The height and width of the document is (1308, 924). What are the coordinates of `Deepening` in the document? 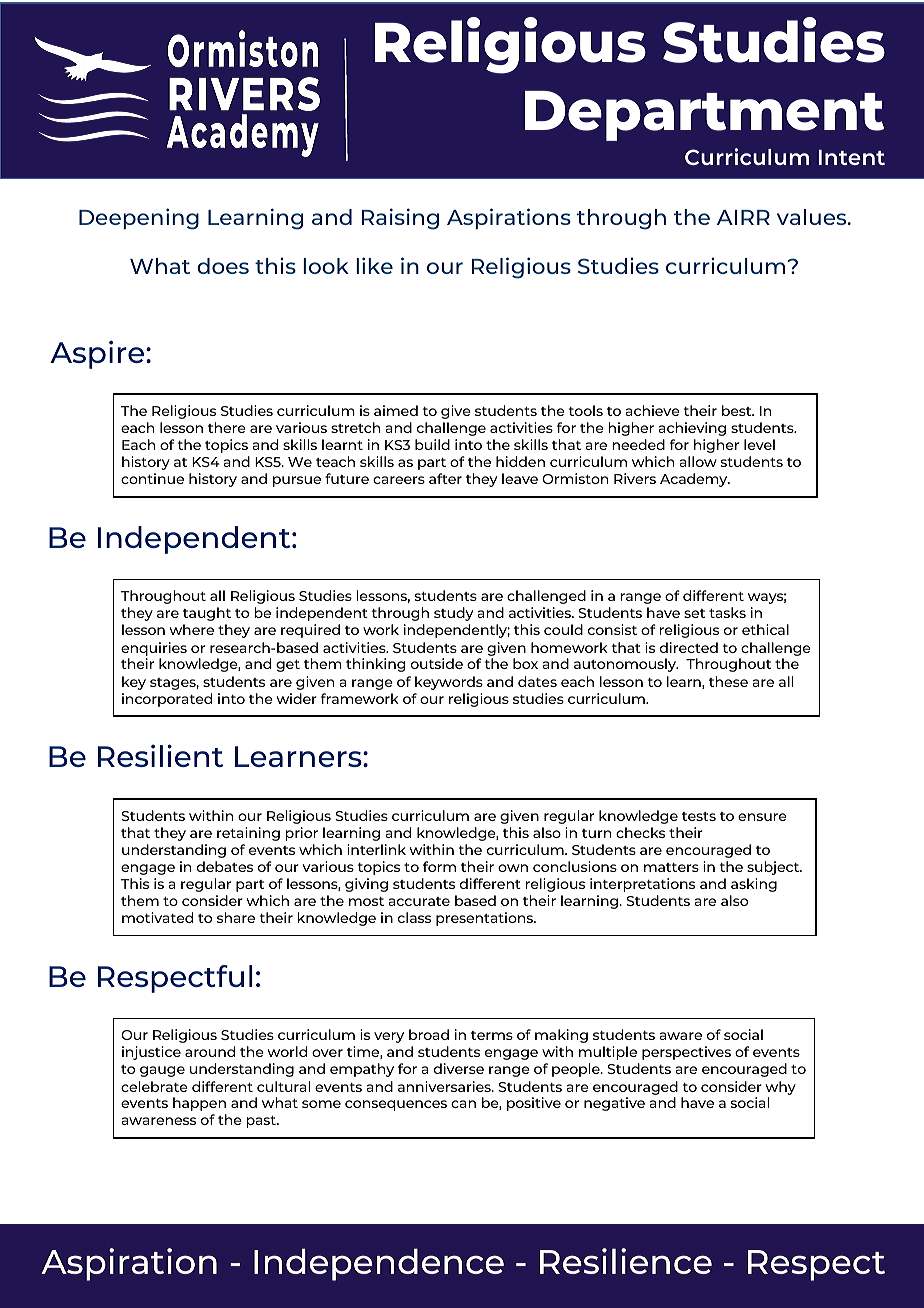 It's located at (139, 219).
